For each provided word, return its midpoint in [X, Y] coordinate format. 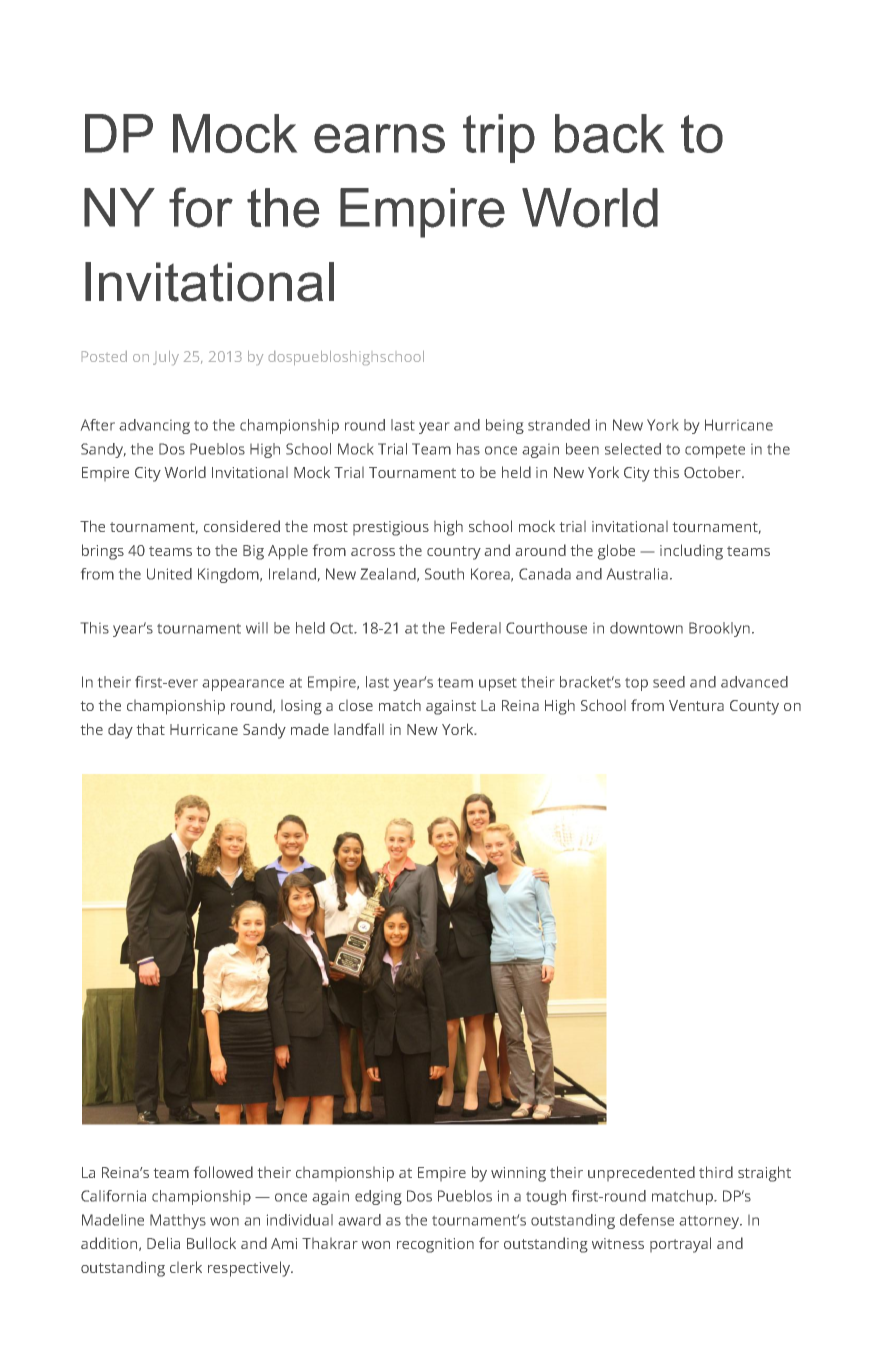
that [151, 729]
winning [518, 1174]
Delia [163, 1243]
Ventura [696, 705]
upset [497, 684]
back [609, 133]
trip [499, 138]
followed [223, 1172]
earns [379, 138]
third [716, 1172]
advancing [154, 426]
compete [715, 451]
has [468, 449]
